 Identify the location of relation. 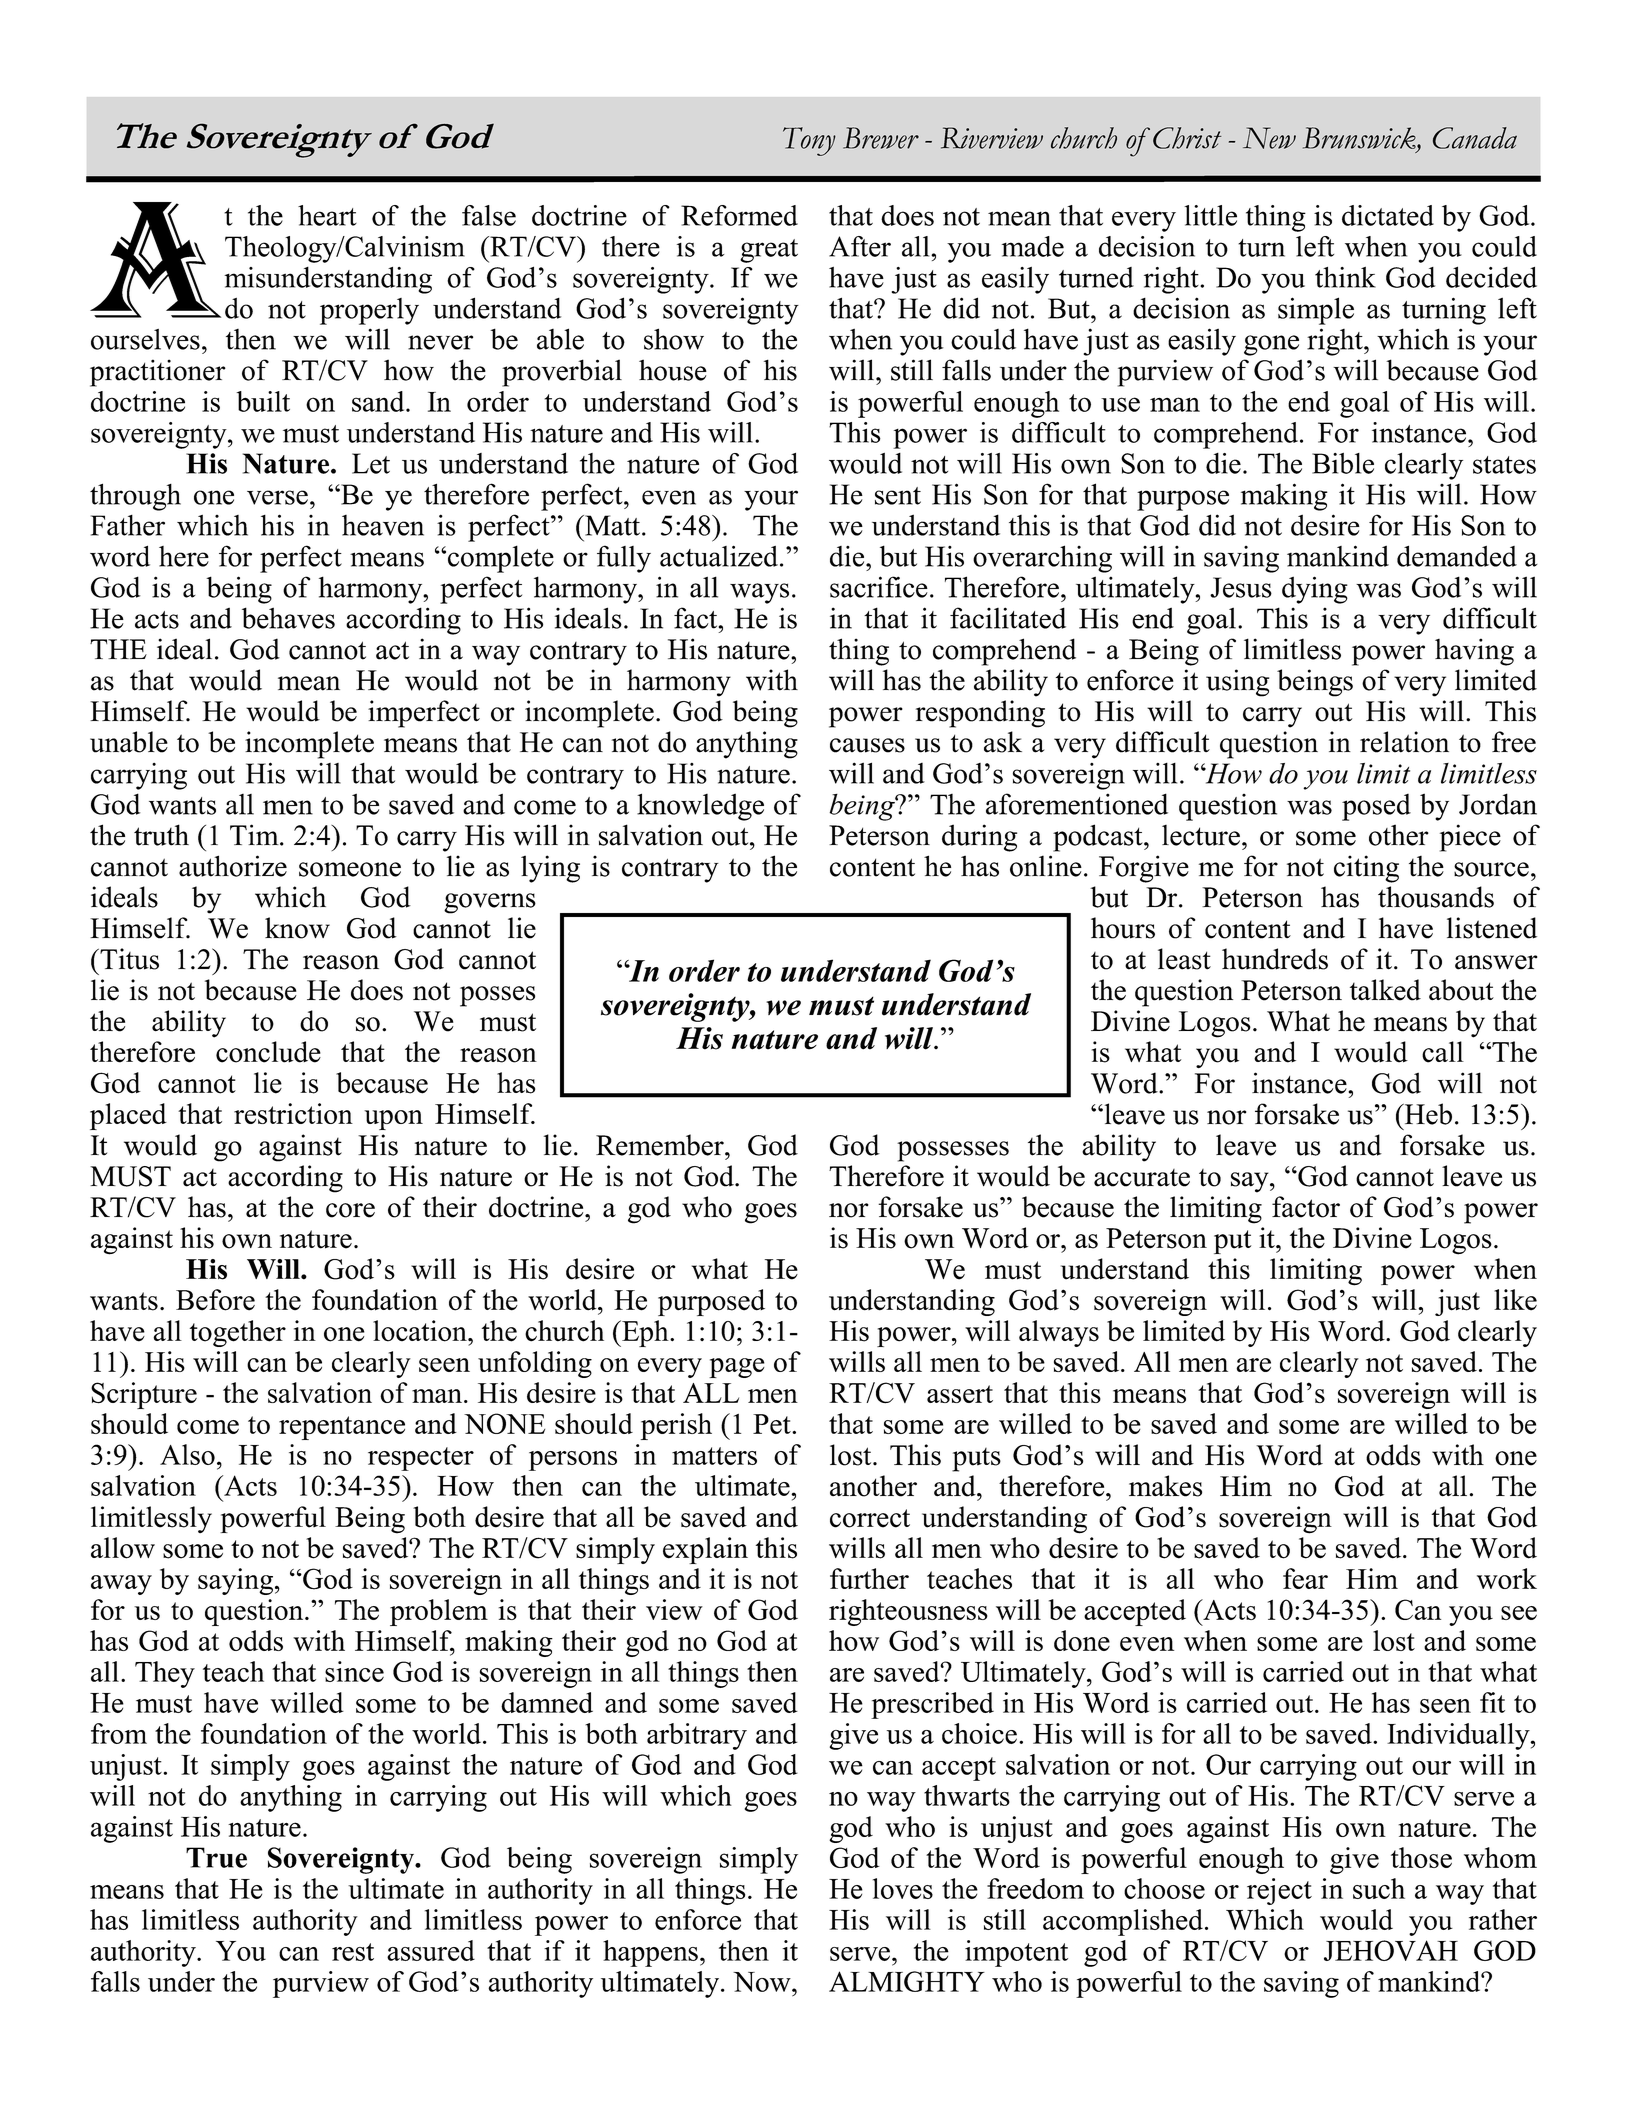
(1404, 742).
